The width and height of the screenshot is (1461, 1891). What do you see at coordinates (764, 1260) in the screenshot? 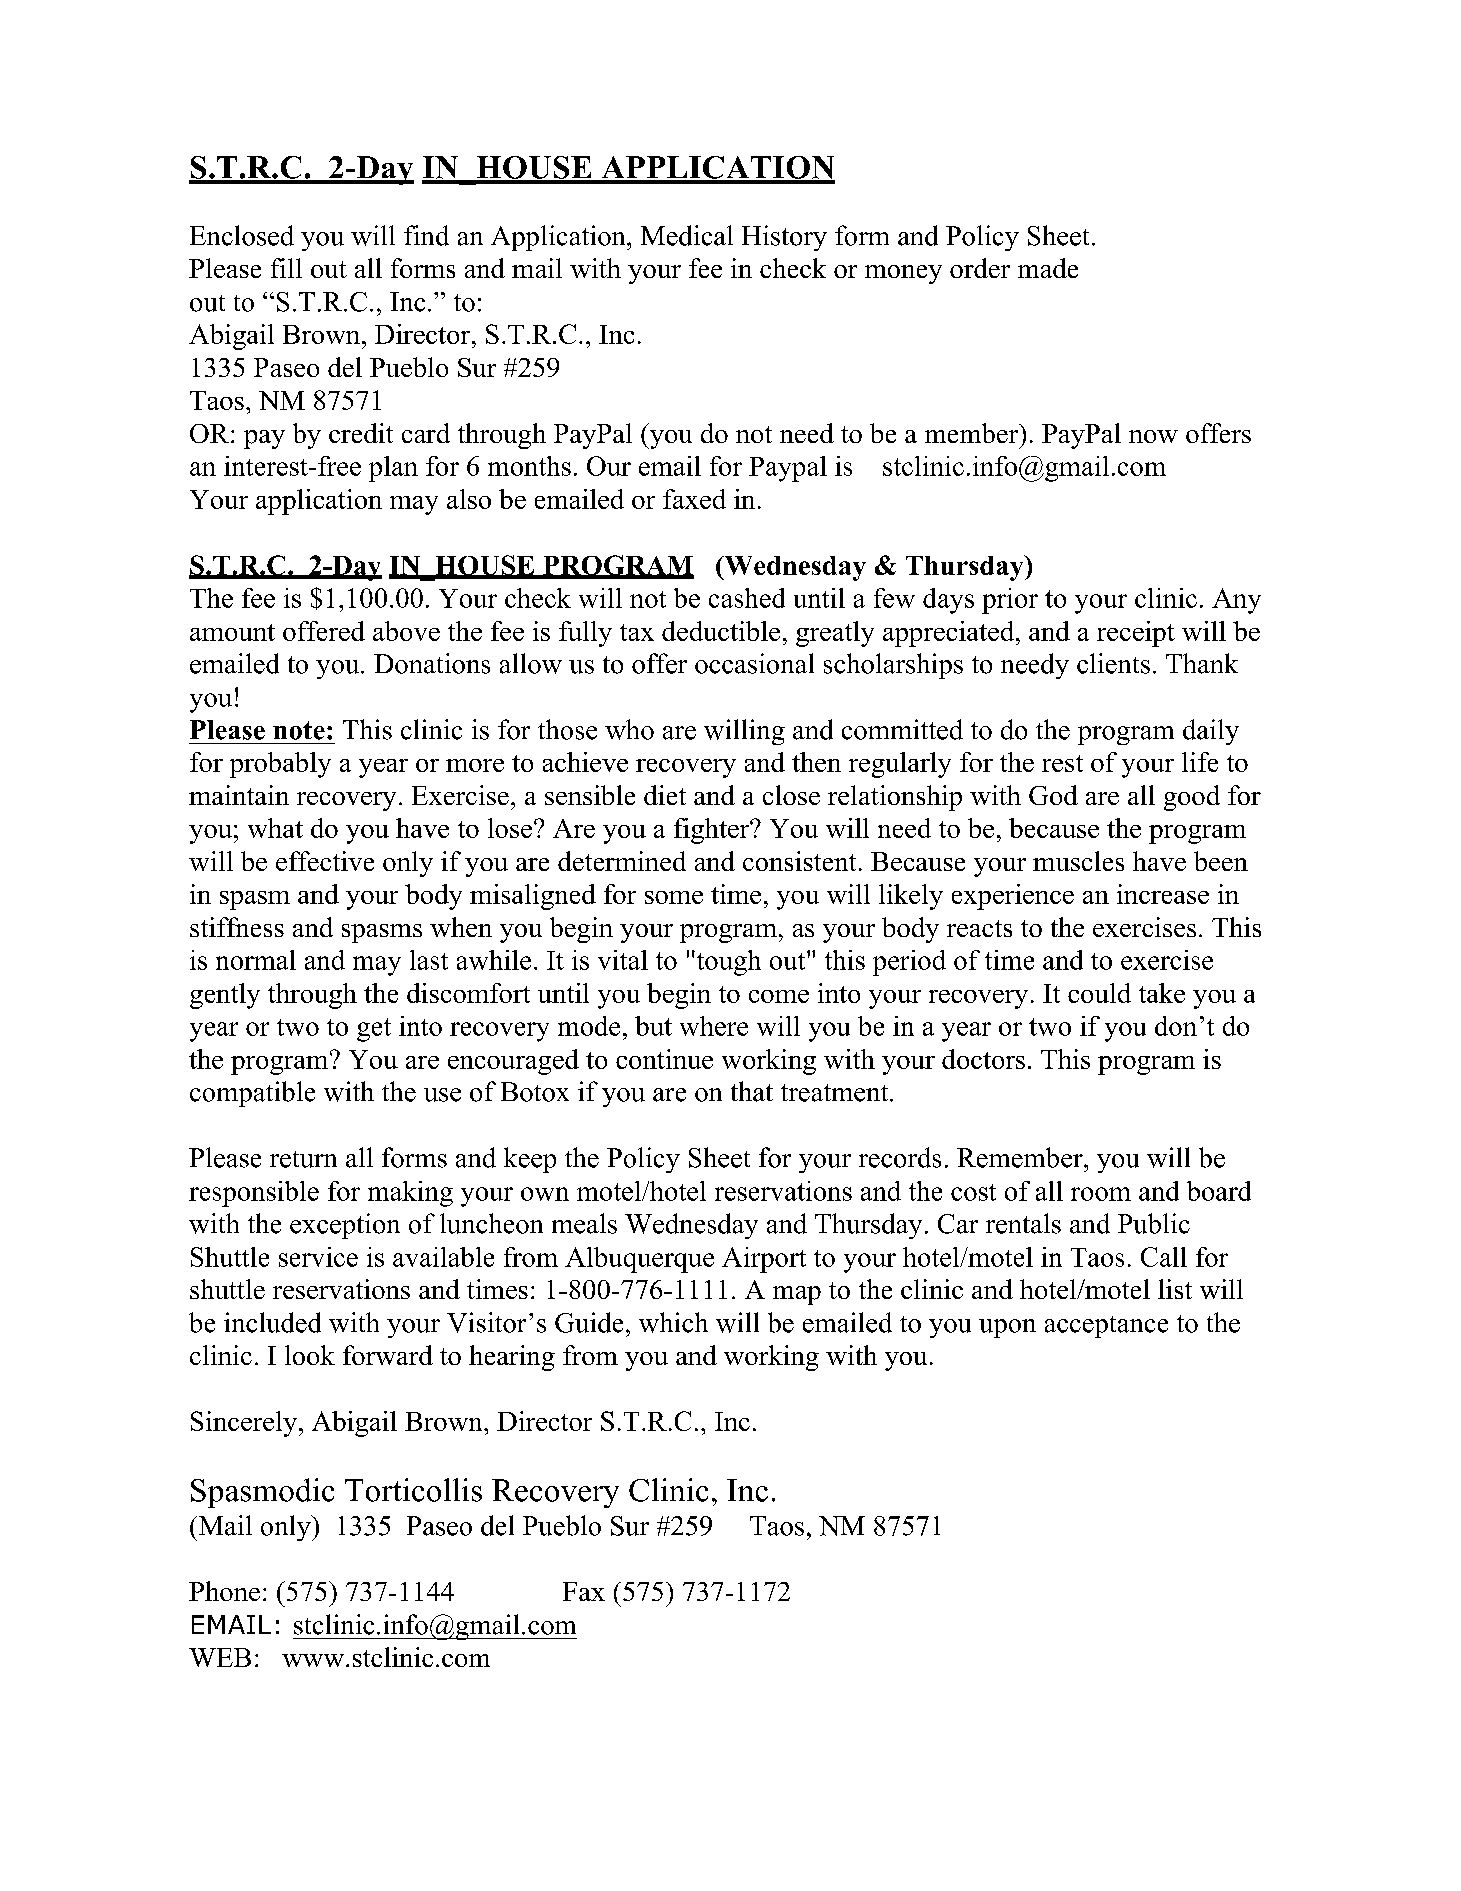
I see `Airport` at bounding box center [764, 1260].
